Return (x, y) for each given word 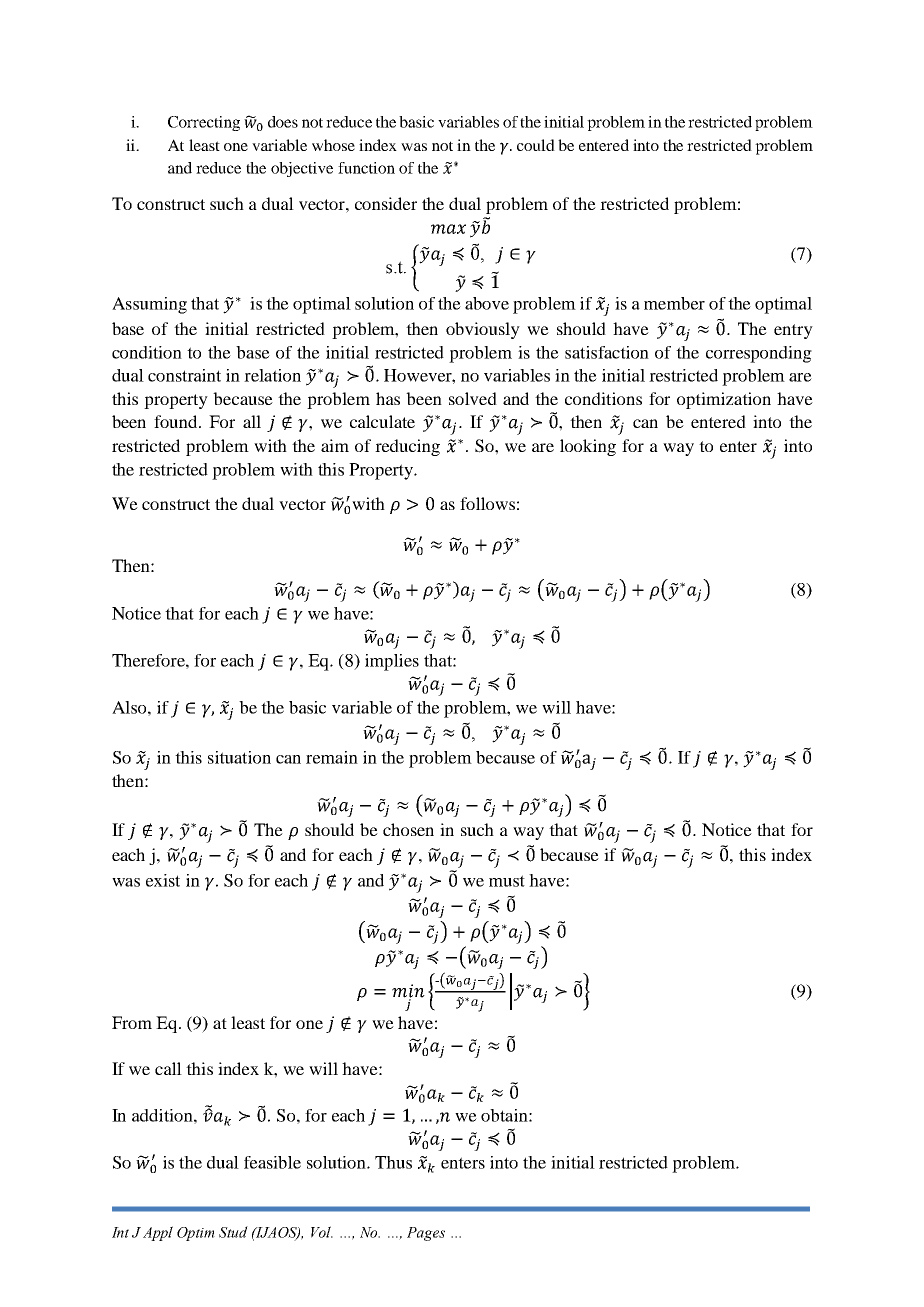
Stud (233, 1232)
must (507, 881)
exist (163, 880)
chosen (408, 829)
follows (487, 503)
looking (588, 447)
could (536, 145)
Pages (426, 1234)
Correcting (204, 123)
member (674, 303)
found (177, 421)
